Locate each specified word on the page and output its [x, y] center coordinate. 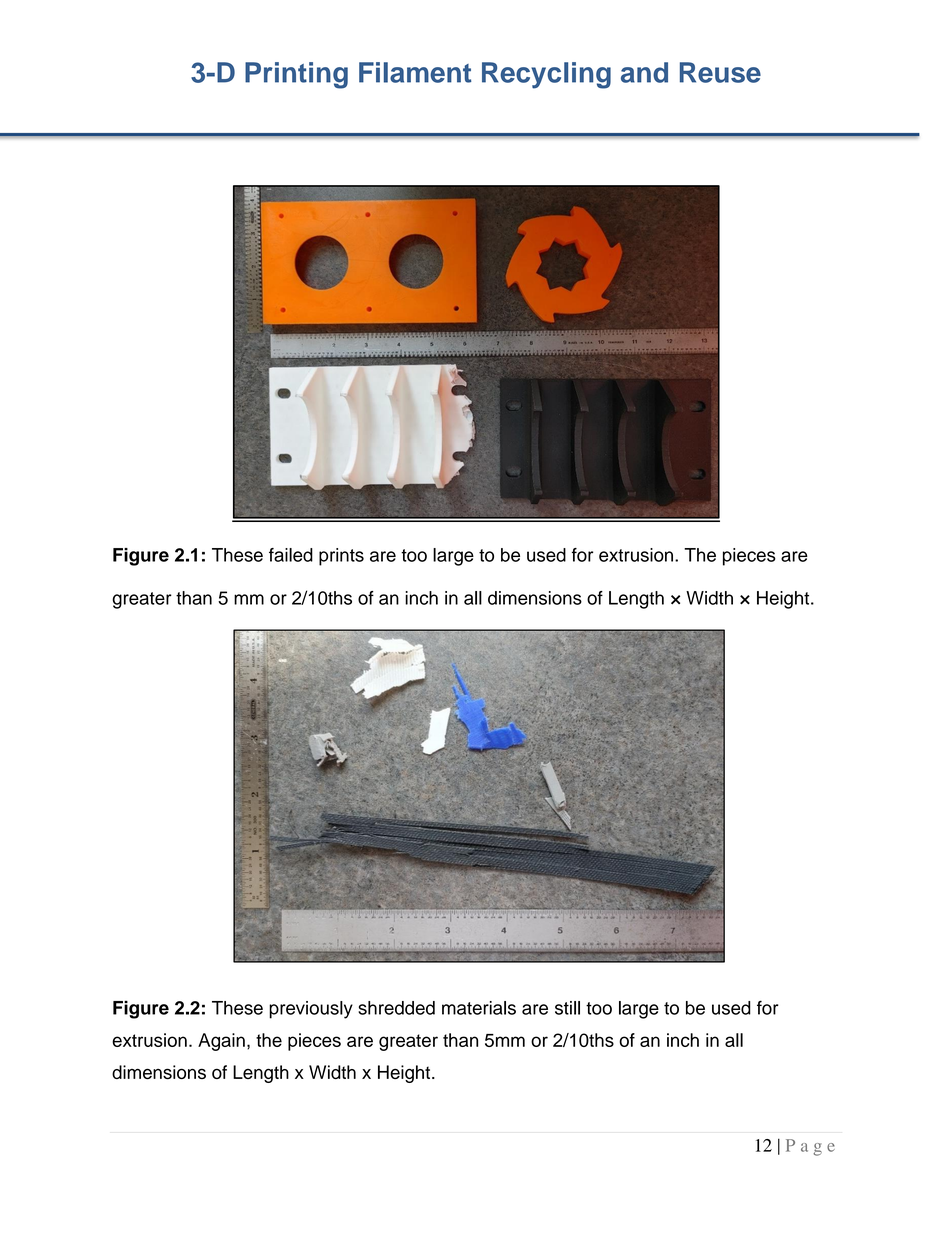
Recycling [546, 75]
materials [479, 1008]
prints [341, 557]
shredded [396, 1008]
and [644, 72]
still [567, 1008]
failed [291, 555]
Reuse [720, 72]
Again [221, 1042]
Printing [296, 75]
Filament [415, 72]
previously [311, 1010]
